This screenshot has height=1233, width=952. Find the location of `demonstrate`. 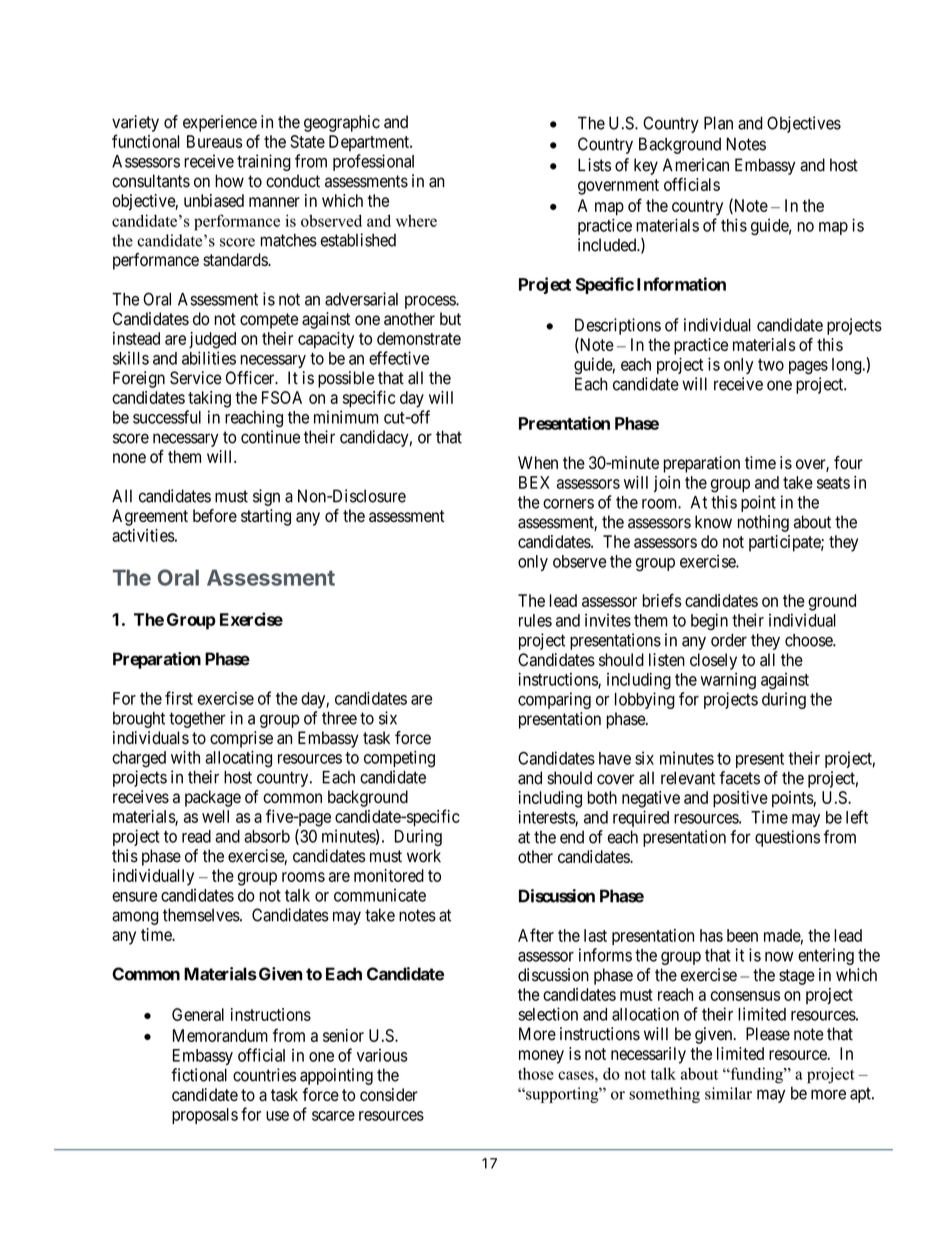

demonstrate is located at coordinates (419, 338).
